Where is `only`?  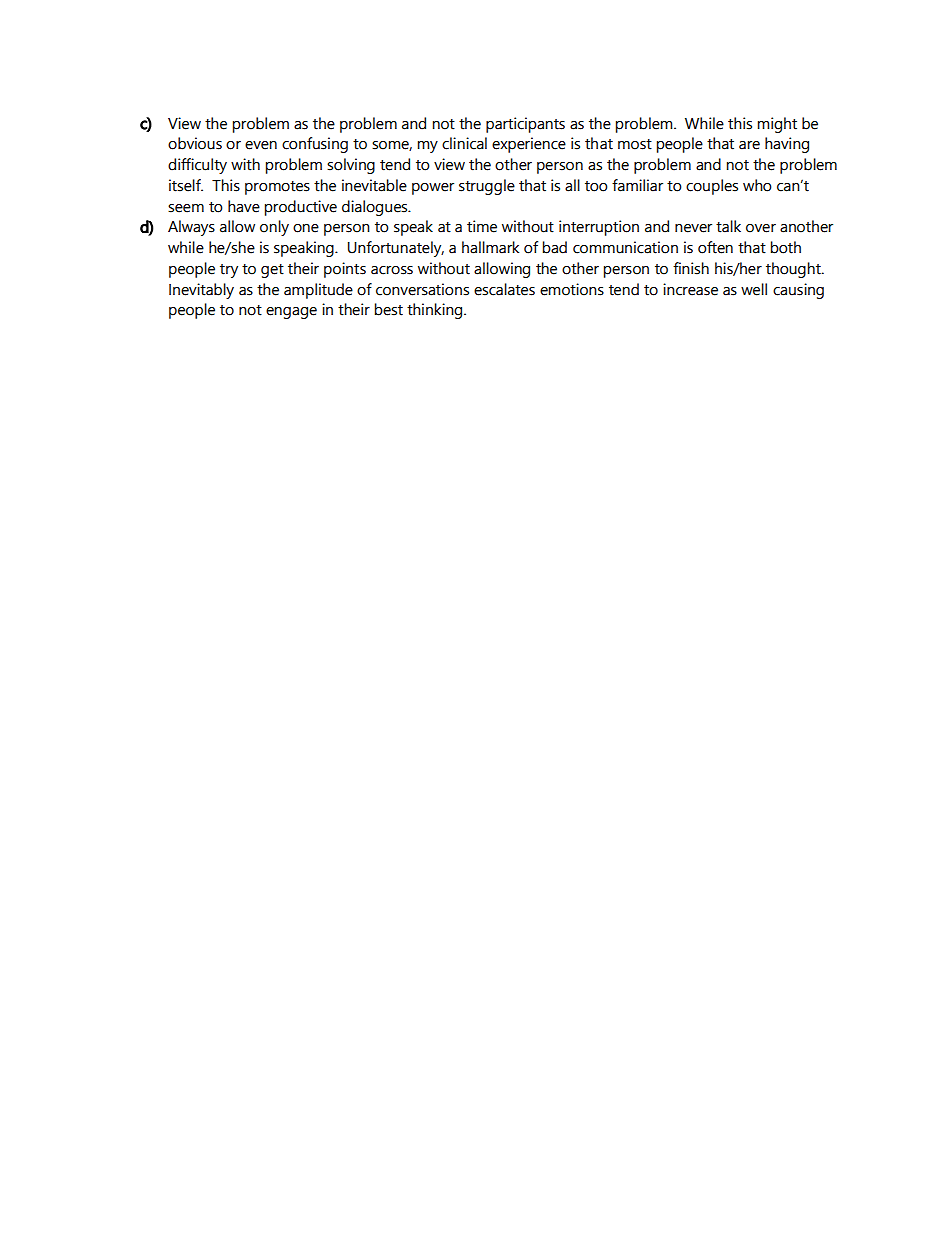
only is located at coordinates (274, 228).
